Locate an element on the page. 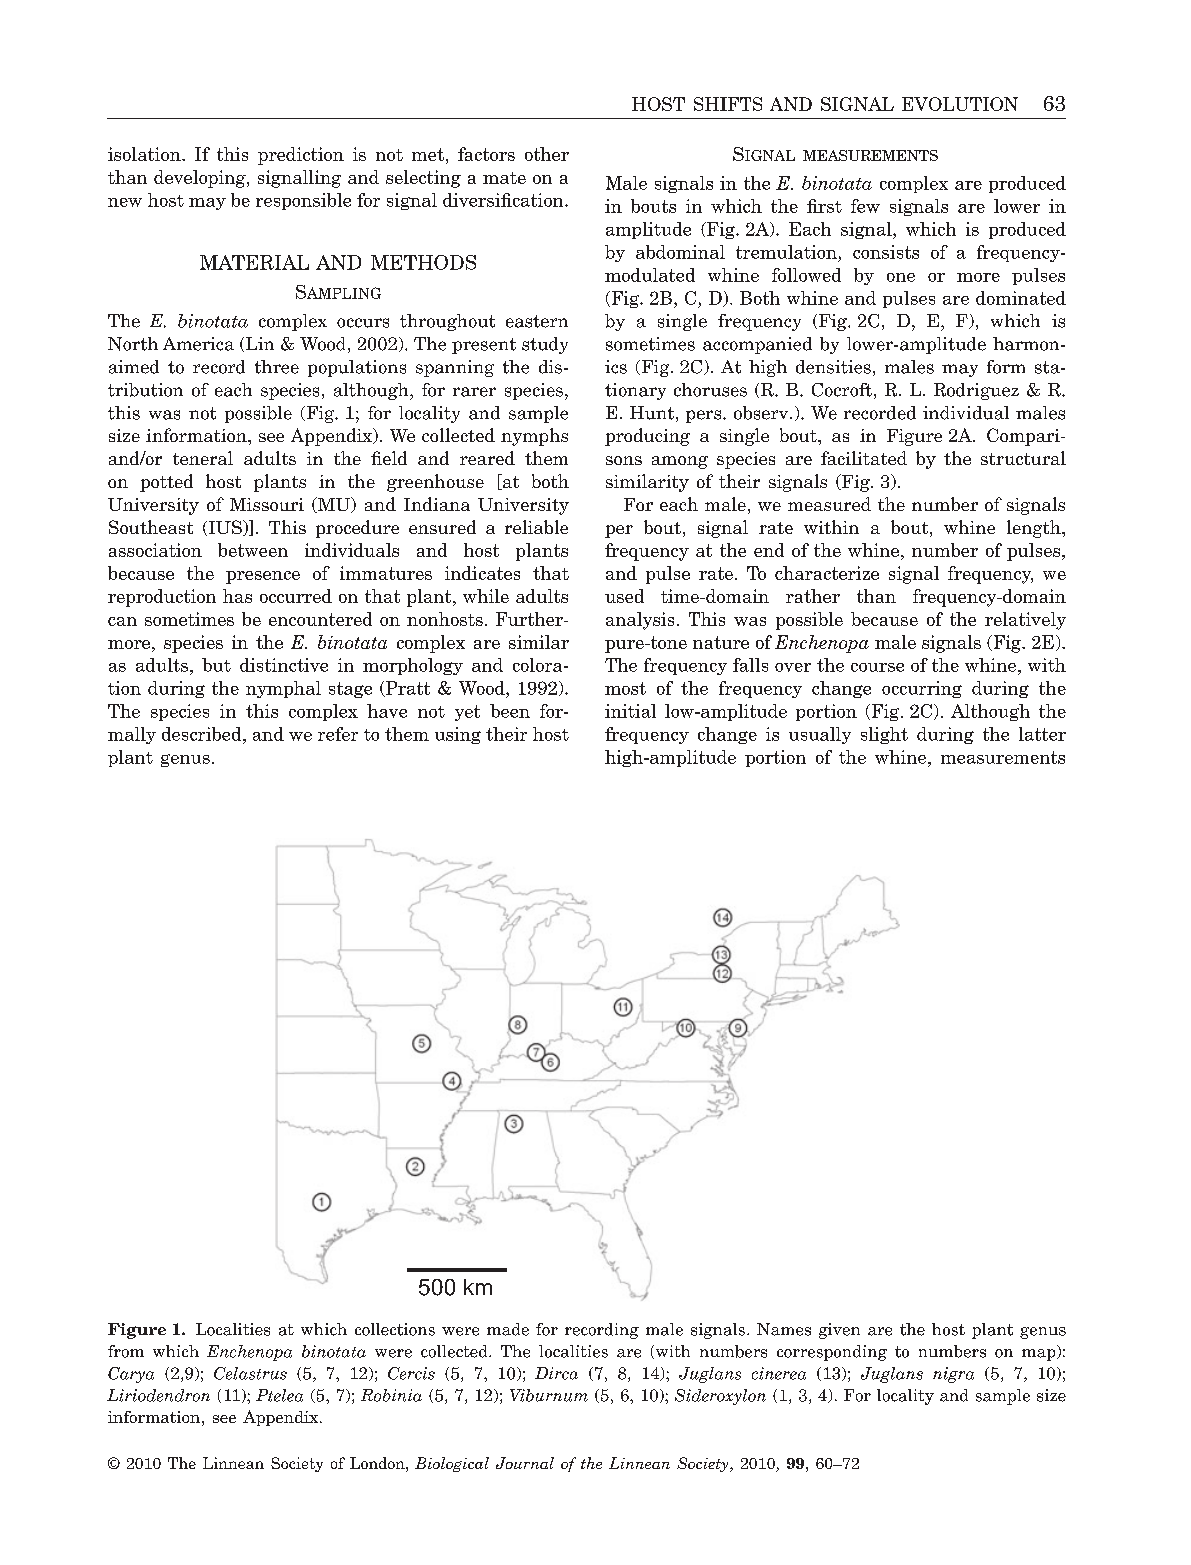 Image resolution: width=1191 pixels, height=1565 pixels. from is located at coordinates (126, 1351).
